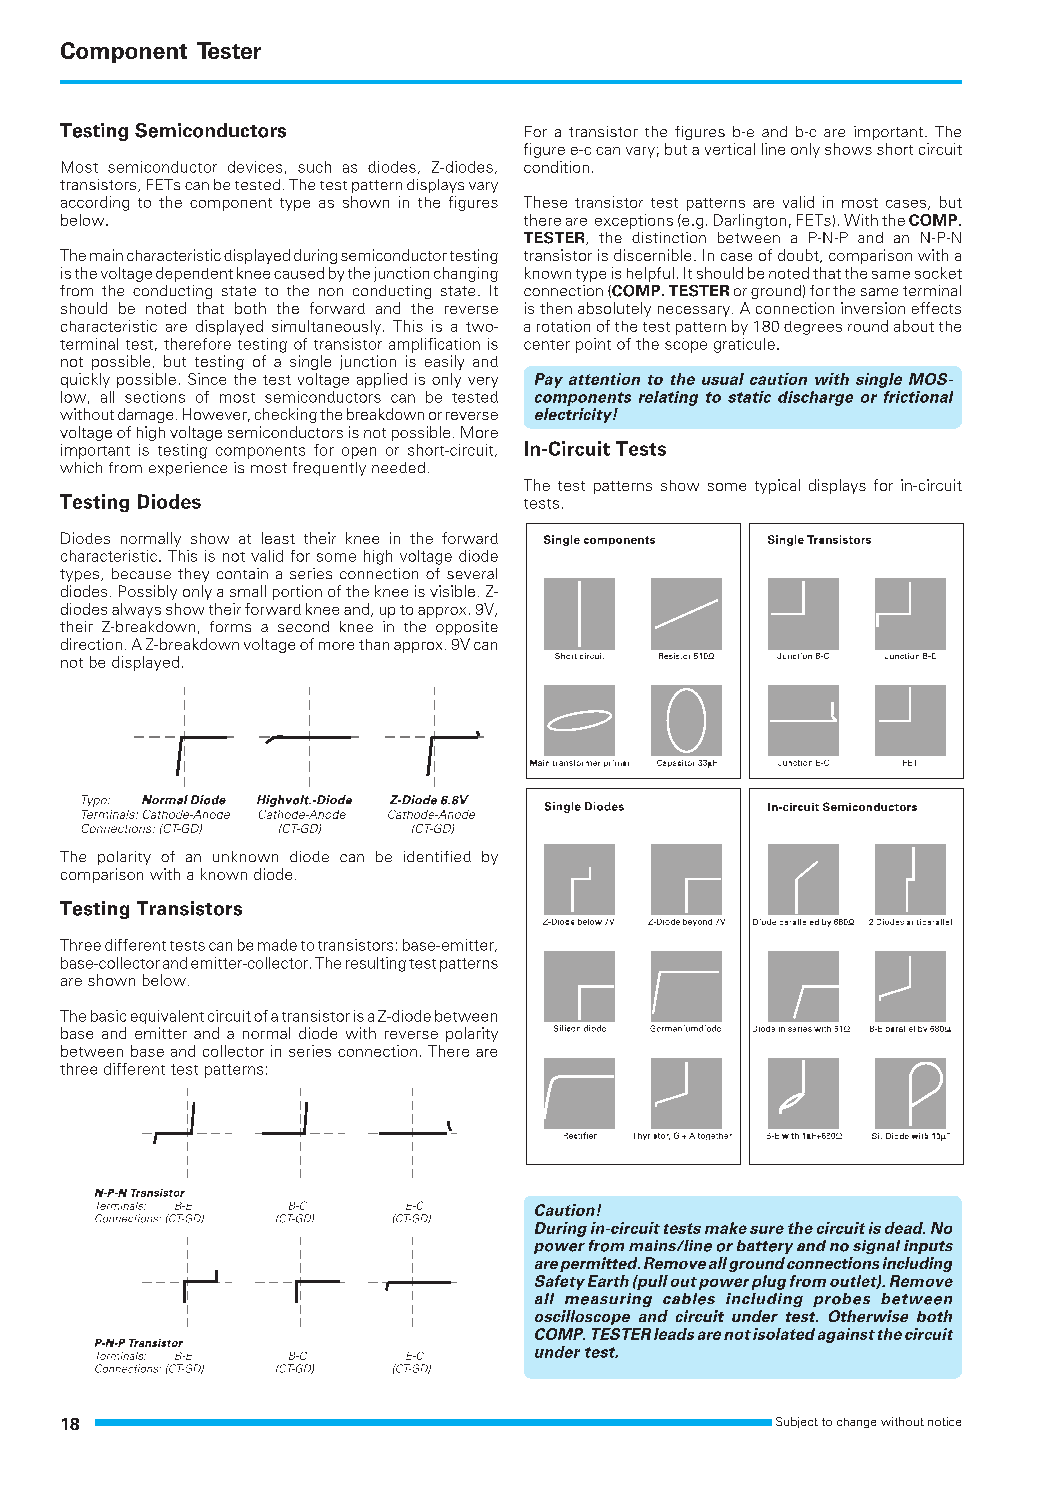  I want to click on devices, so click(255, 167).
